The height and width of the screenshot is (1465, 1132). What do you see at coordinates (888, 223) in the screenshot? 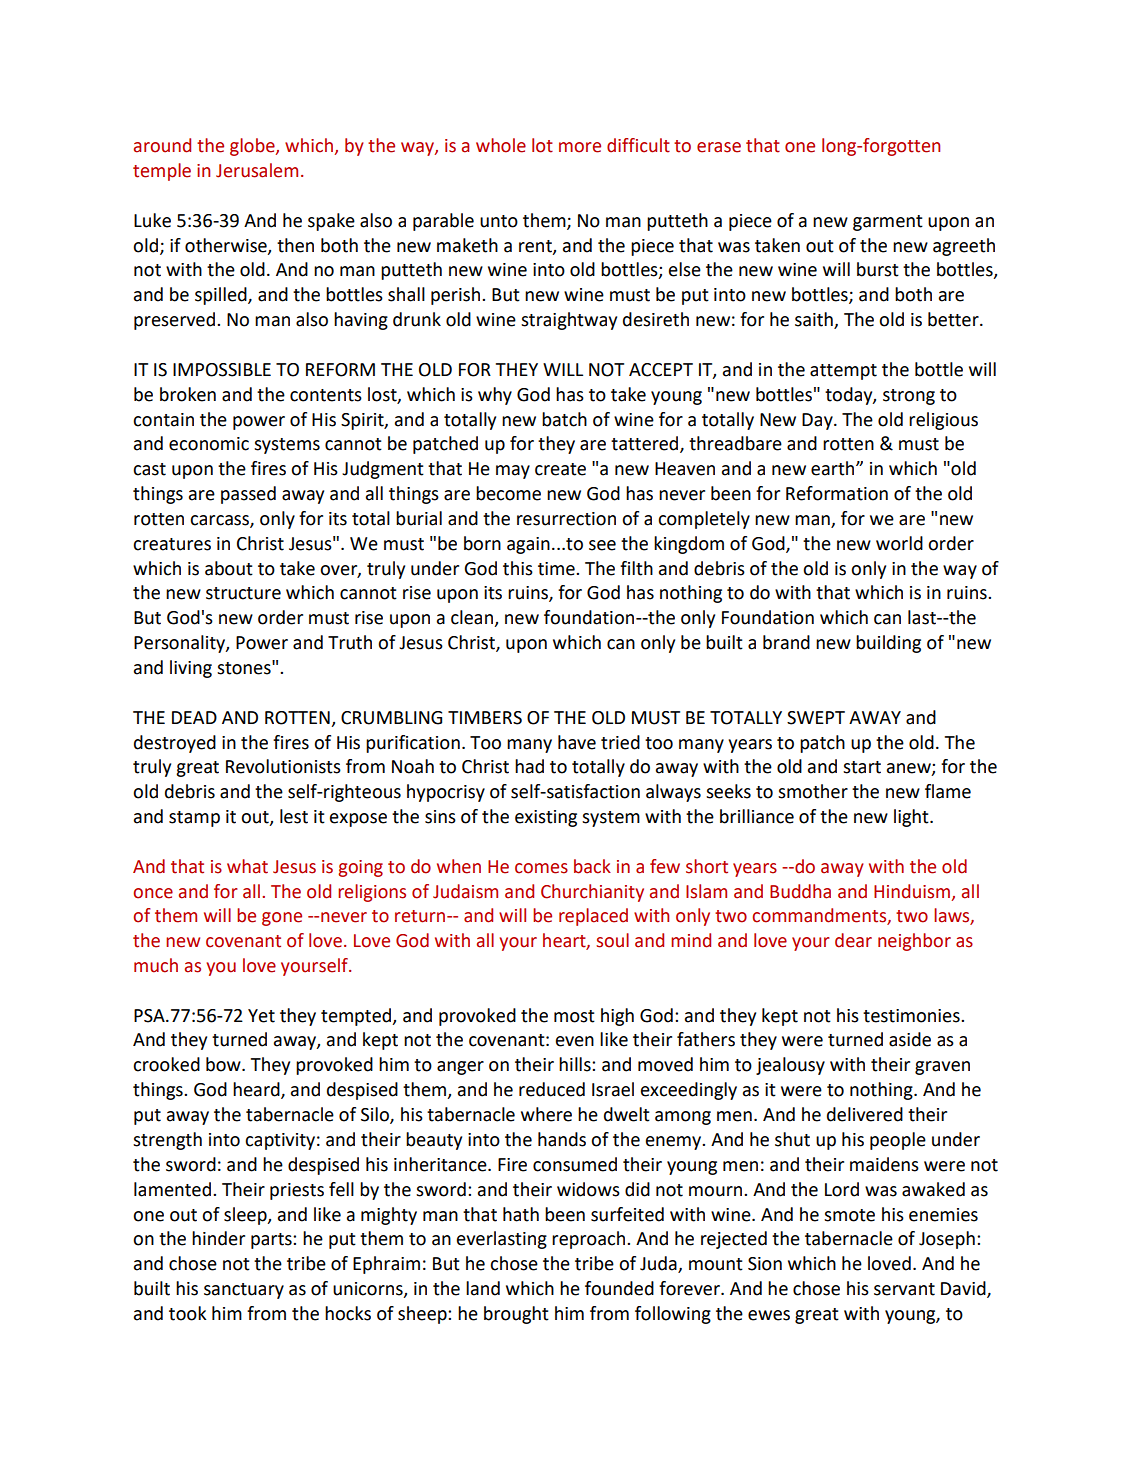
I see `garment` at bounding box center [888, 223].
